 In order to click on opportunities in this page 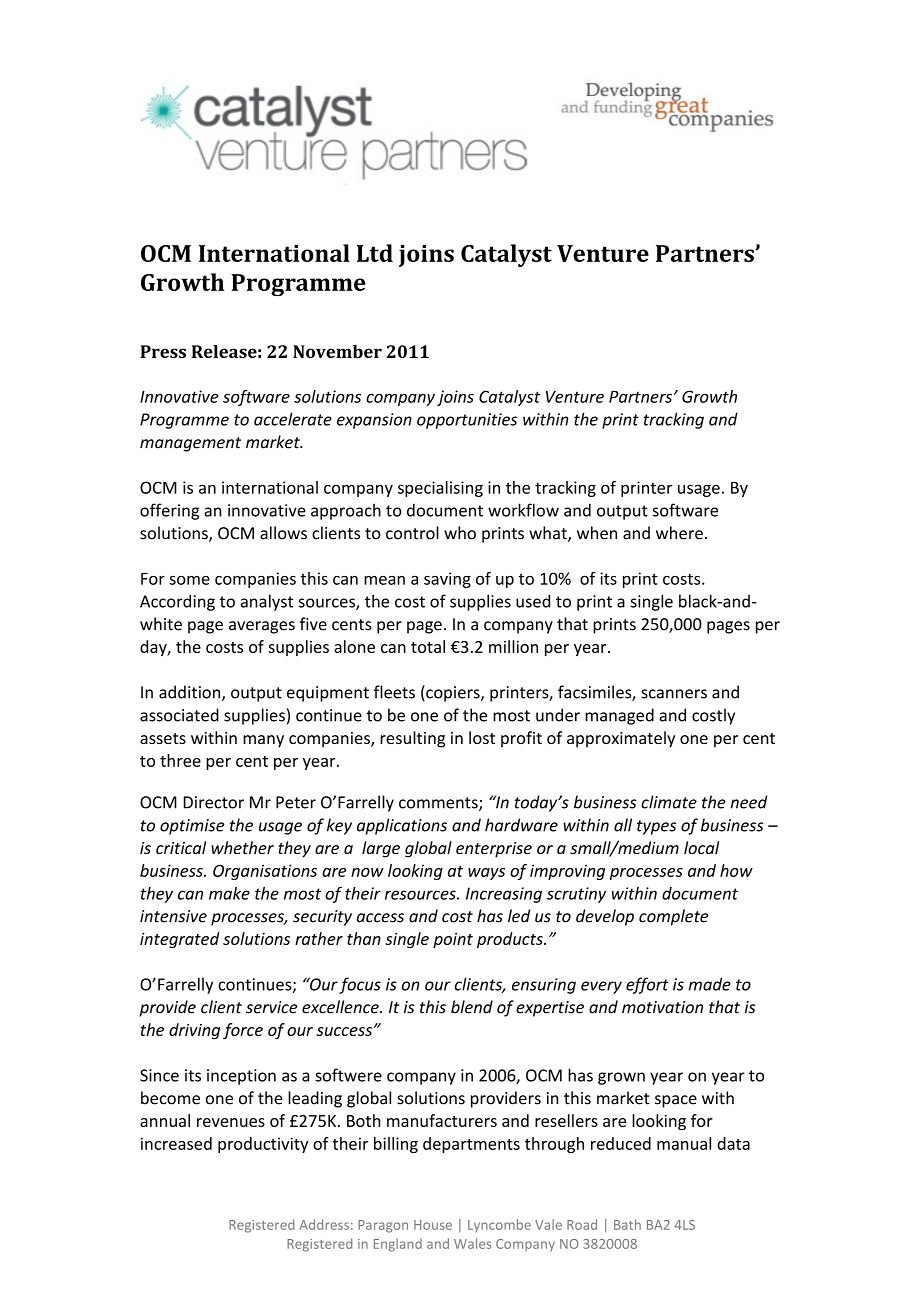, I will do `click(467, 421)`.
